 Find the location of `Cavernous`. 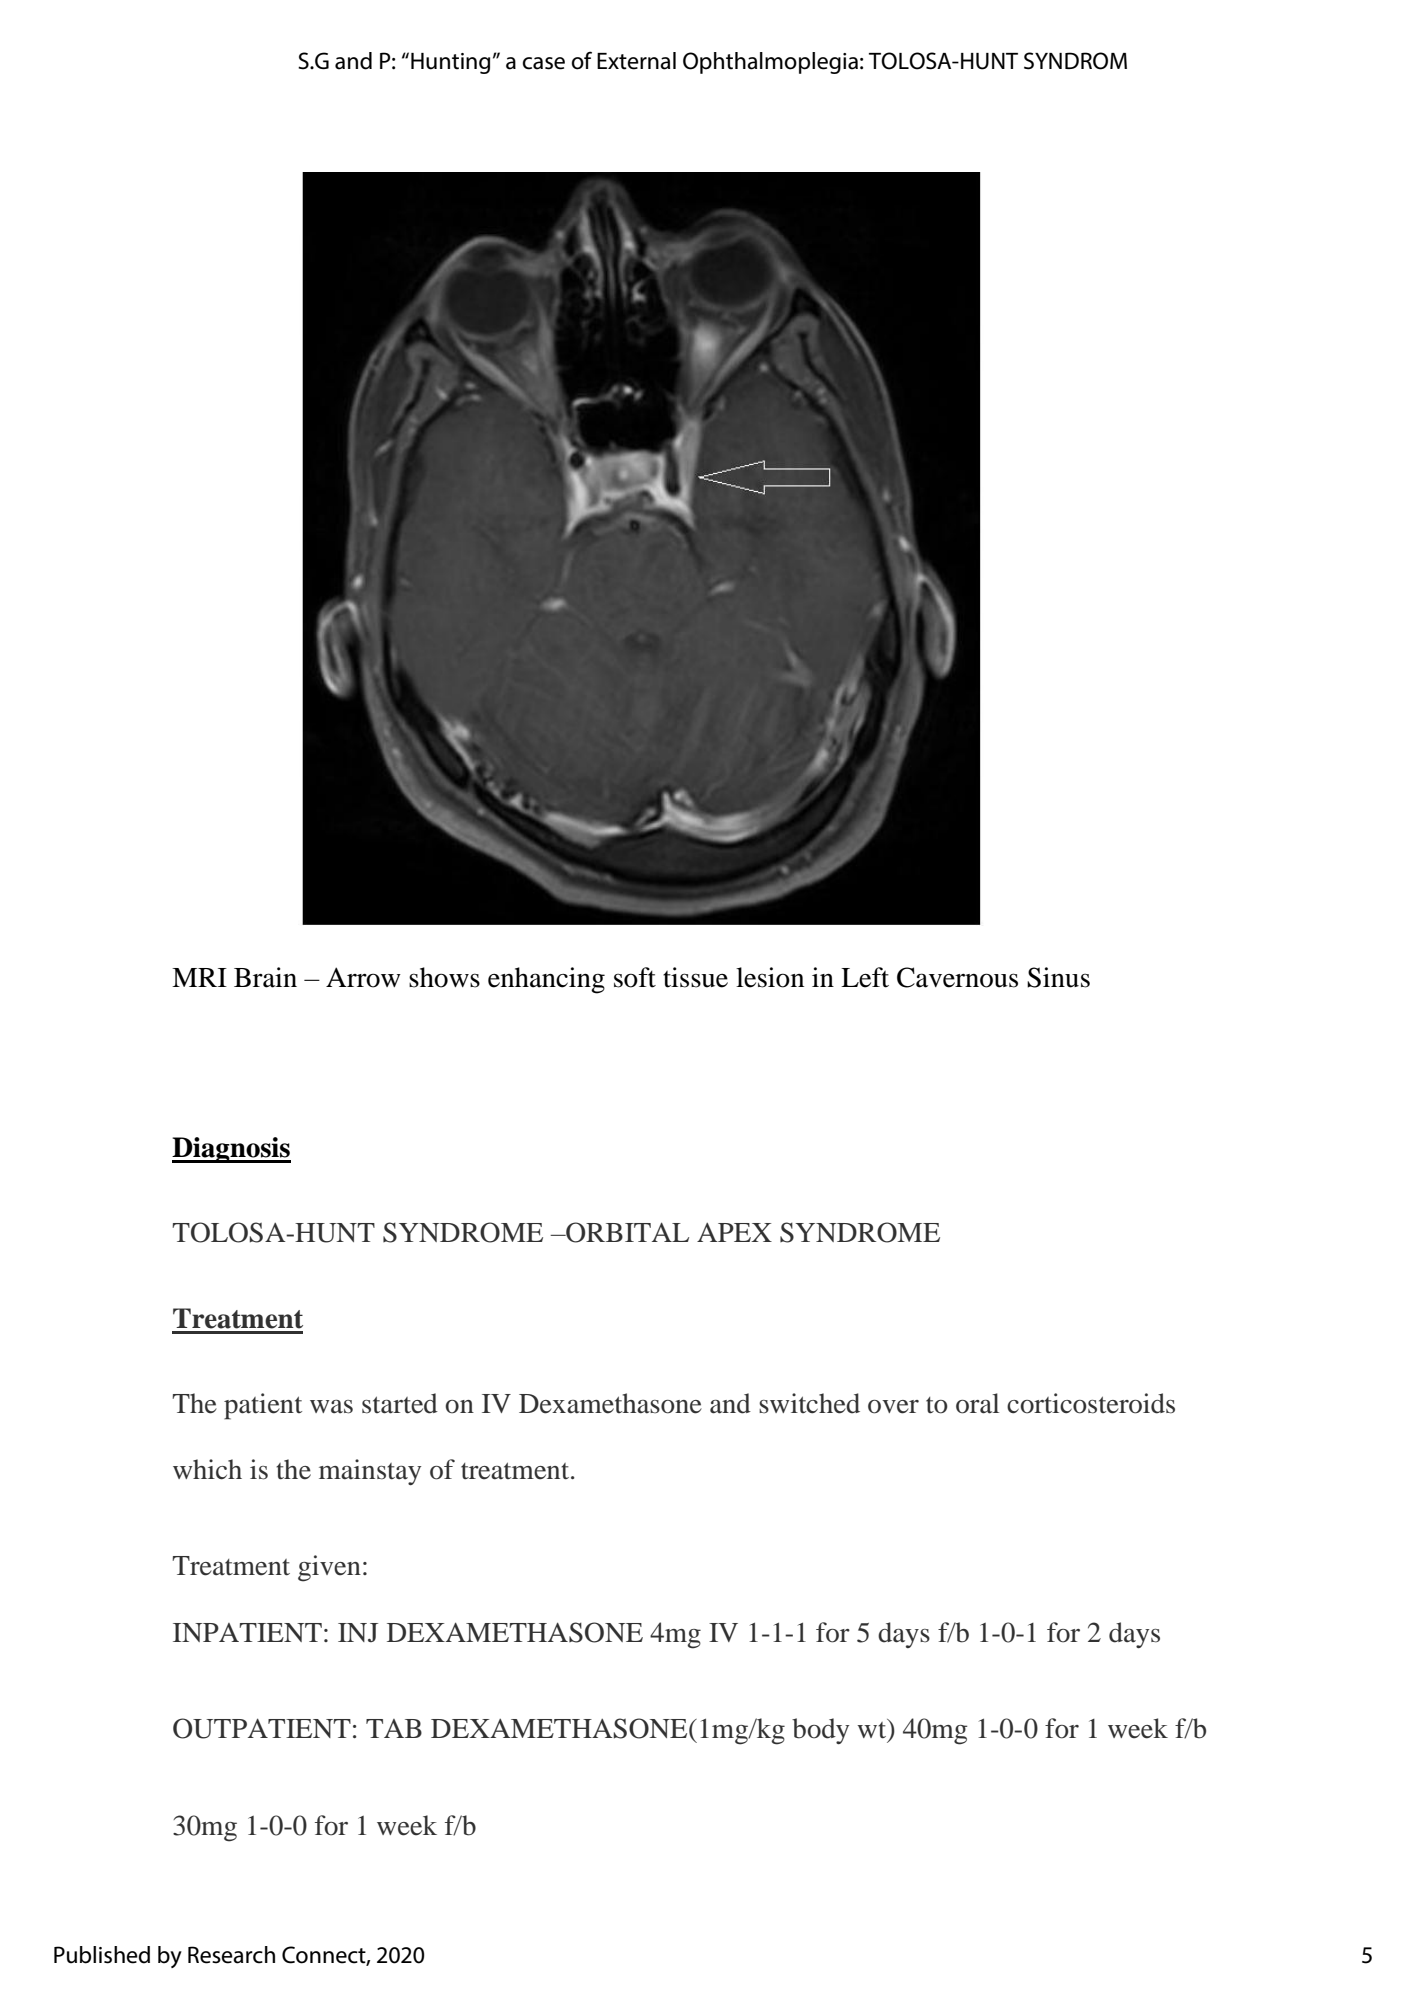

Cavernous is located at coordinates (957, 977).
